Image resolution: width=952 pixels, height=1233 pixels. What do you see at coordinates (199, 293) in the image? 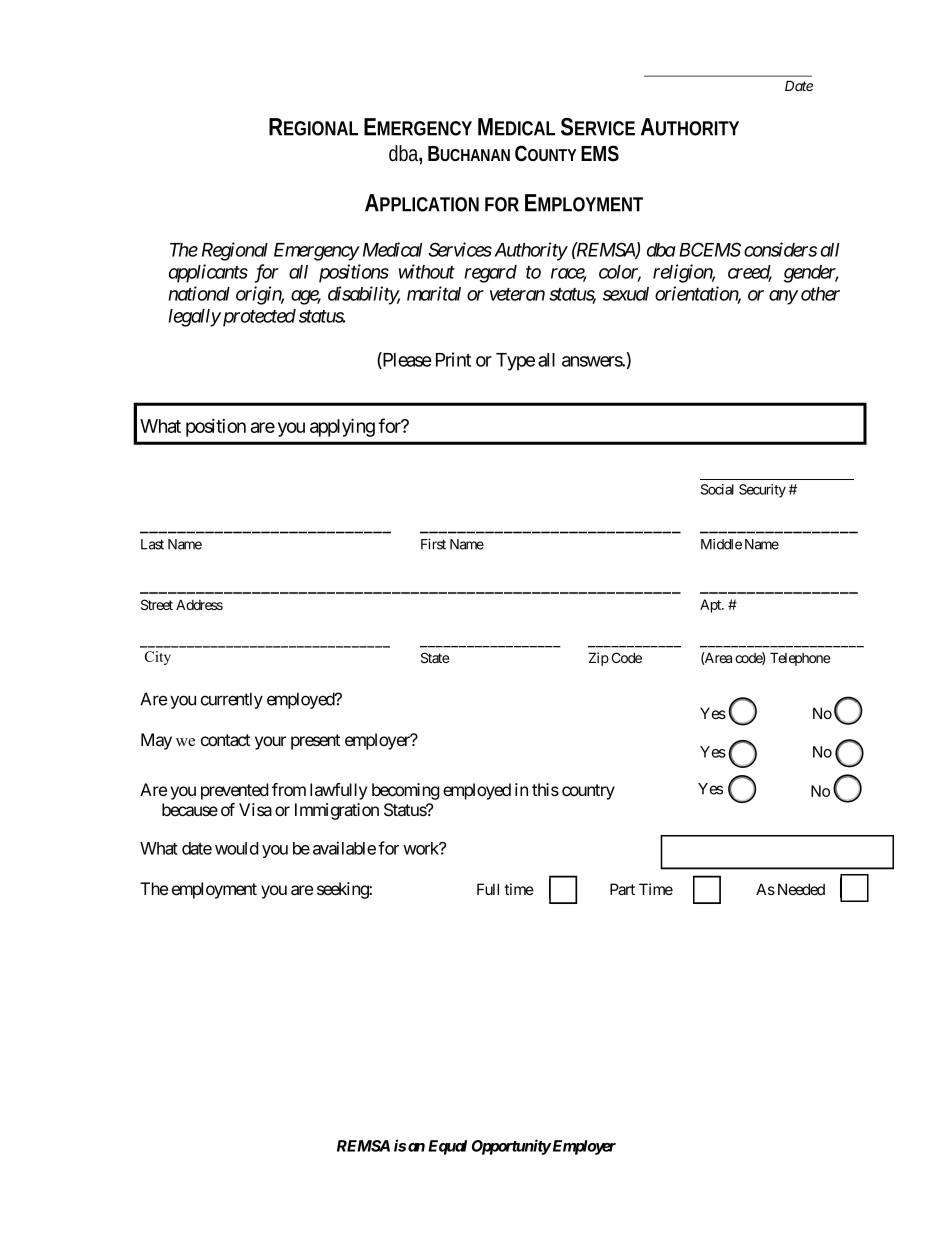
I see `national` at bounding box center [199, 293].
